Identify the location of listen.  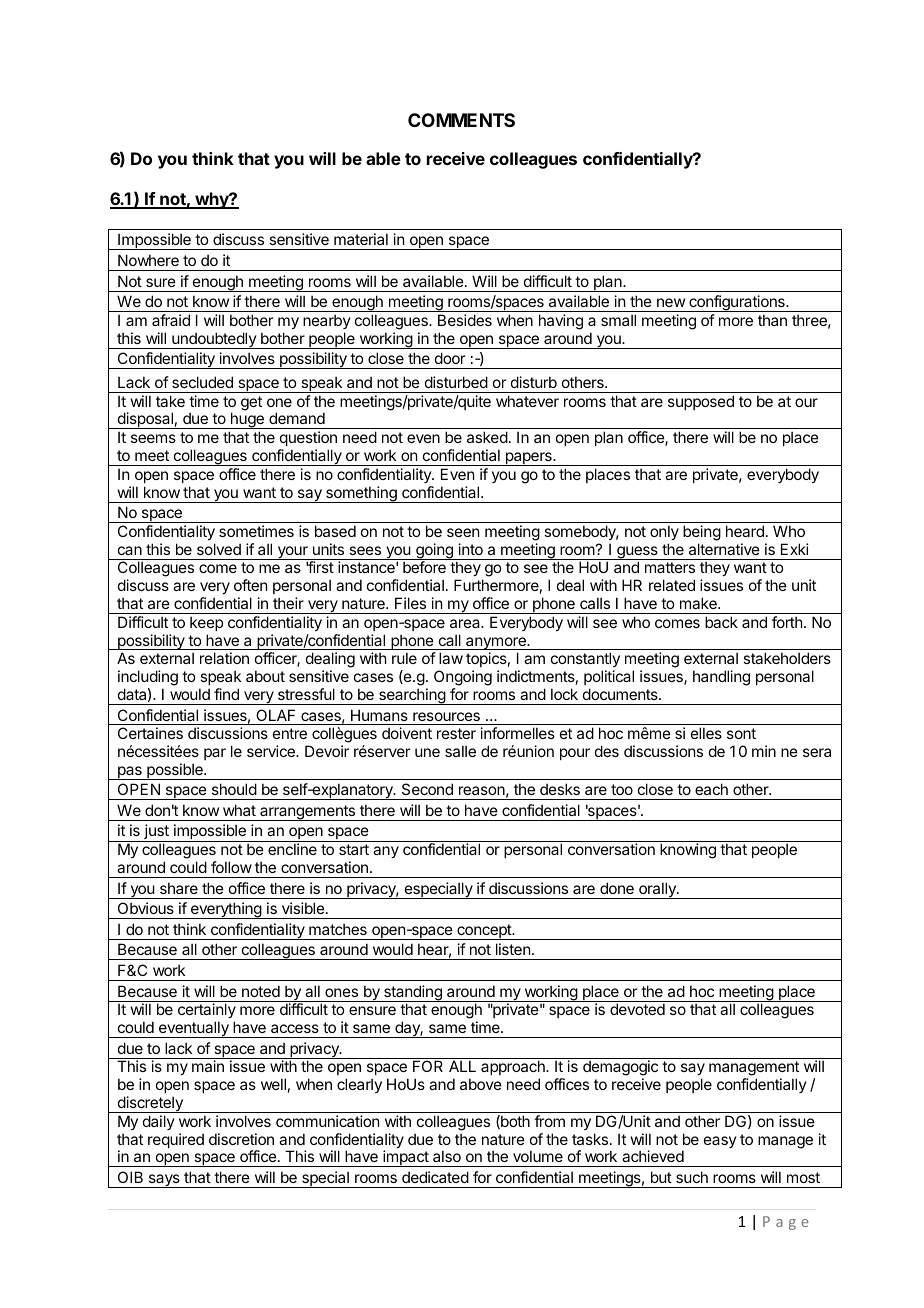
(513, 949).
